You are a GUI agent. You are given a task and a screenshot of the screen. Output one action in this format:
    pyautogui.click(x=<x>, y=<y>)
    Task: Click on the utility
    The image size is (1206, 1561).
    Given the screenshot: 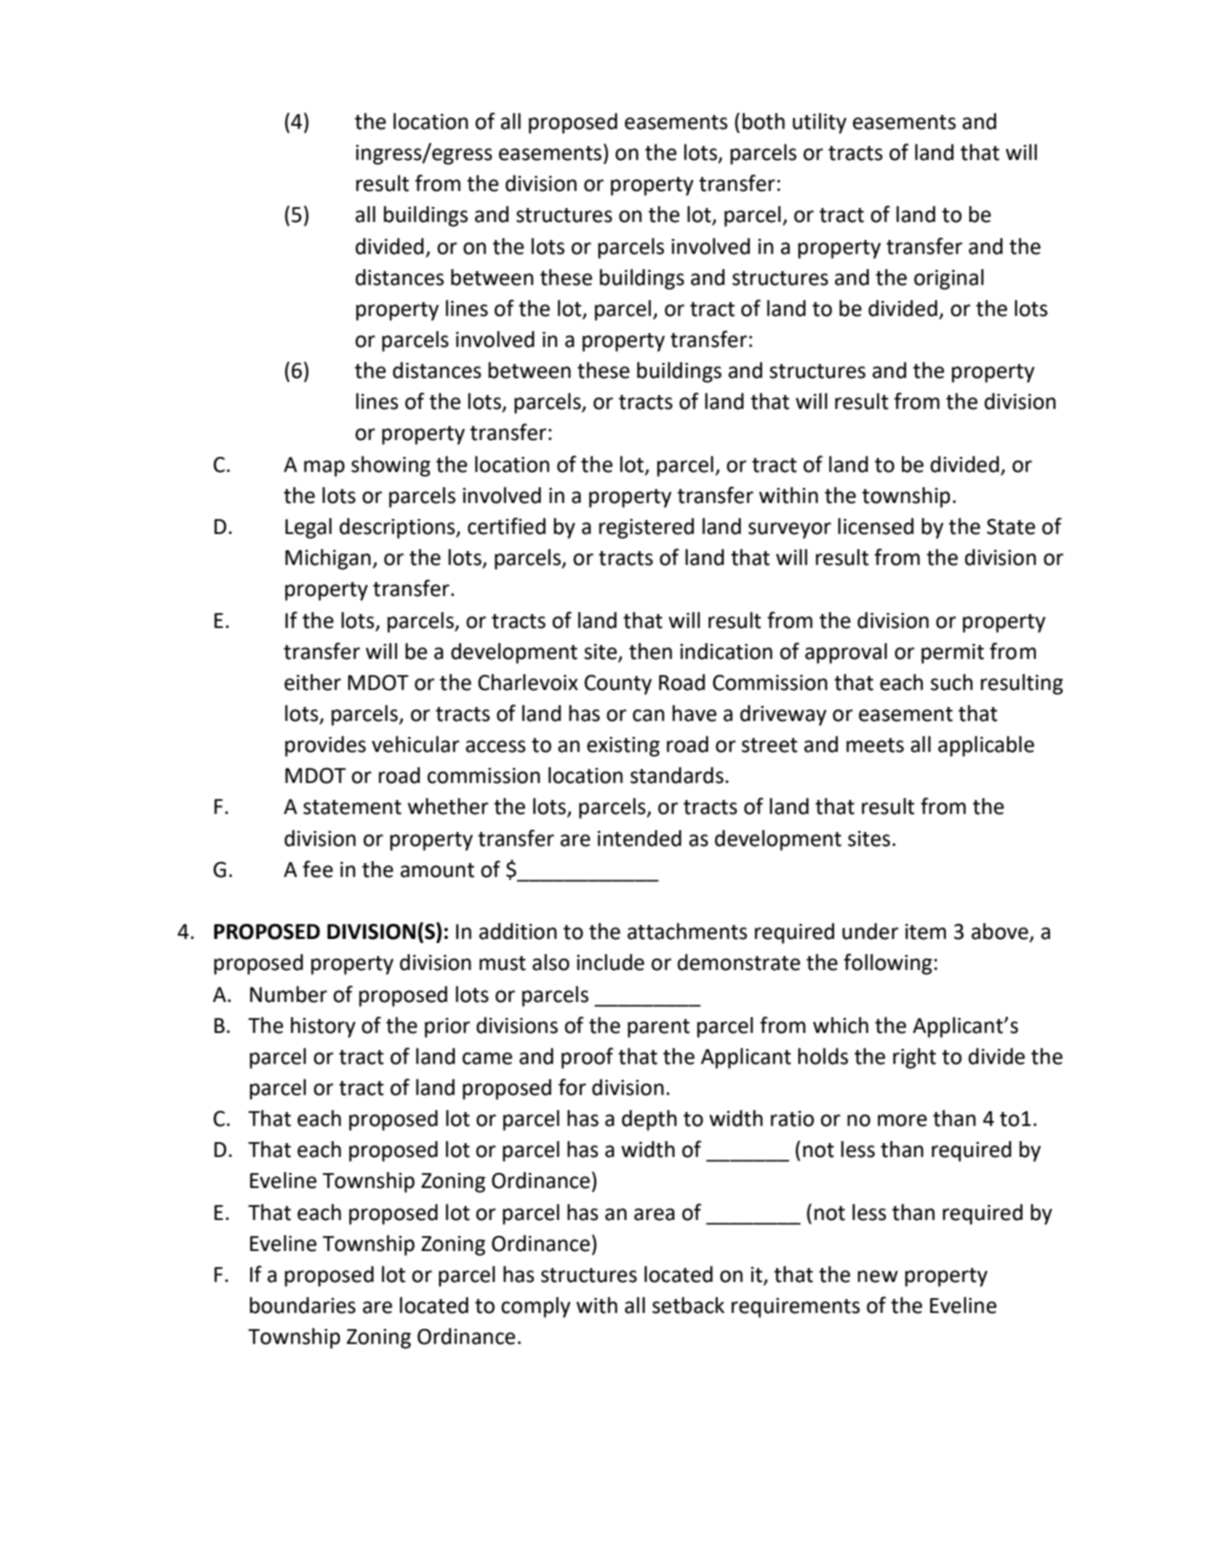 What is the action you would take?
    pyautogui.click(x=820, y=123)
